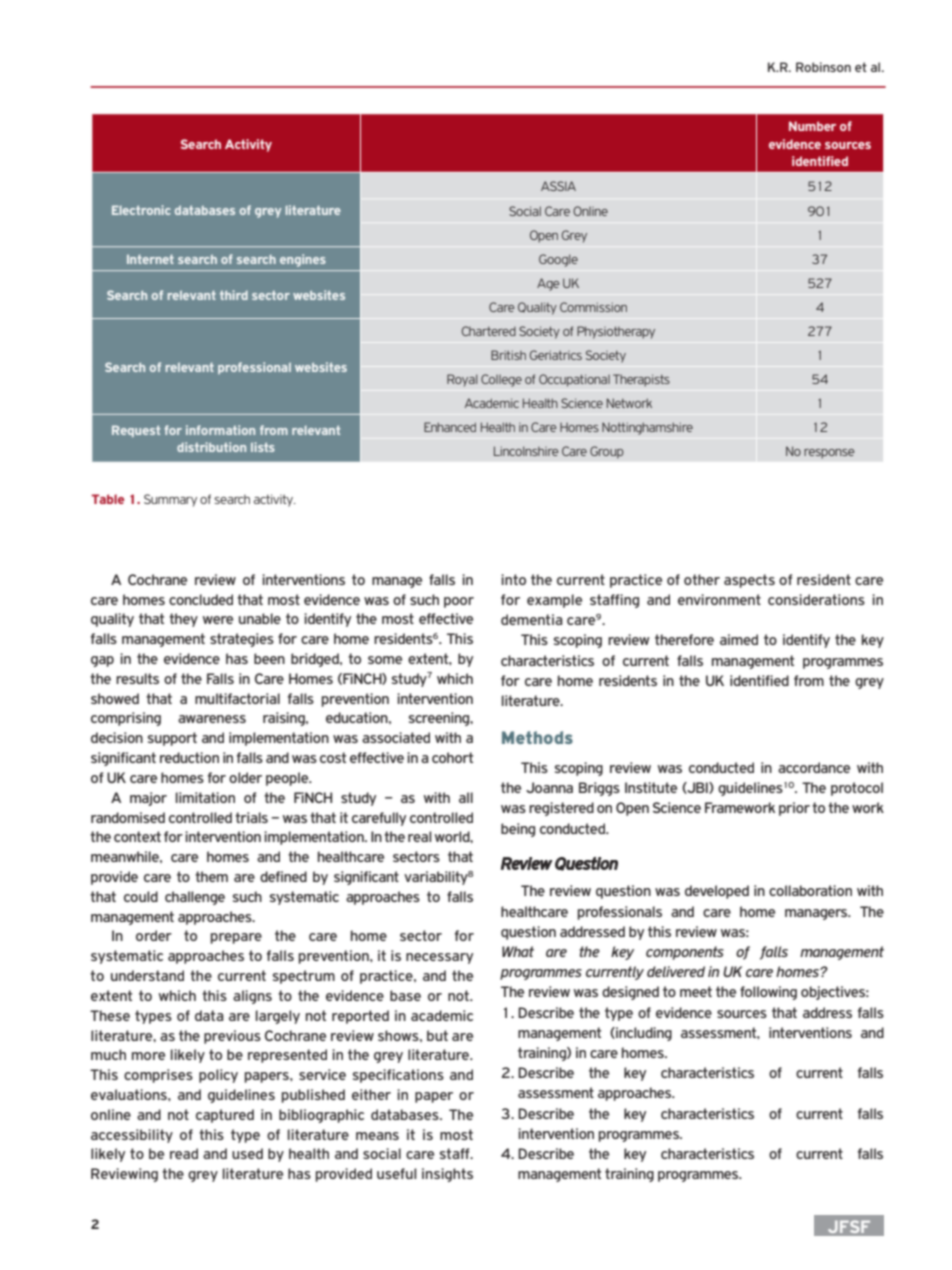 This page has width=952, height=1270. I want to click on distribution, so click(211, 447).
